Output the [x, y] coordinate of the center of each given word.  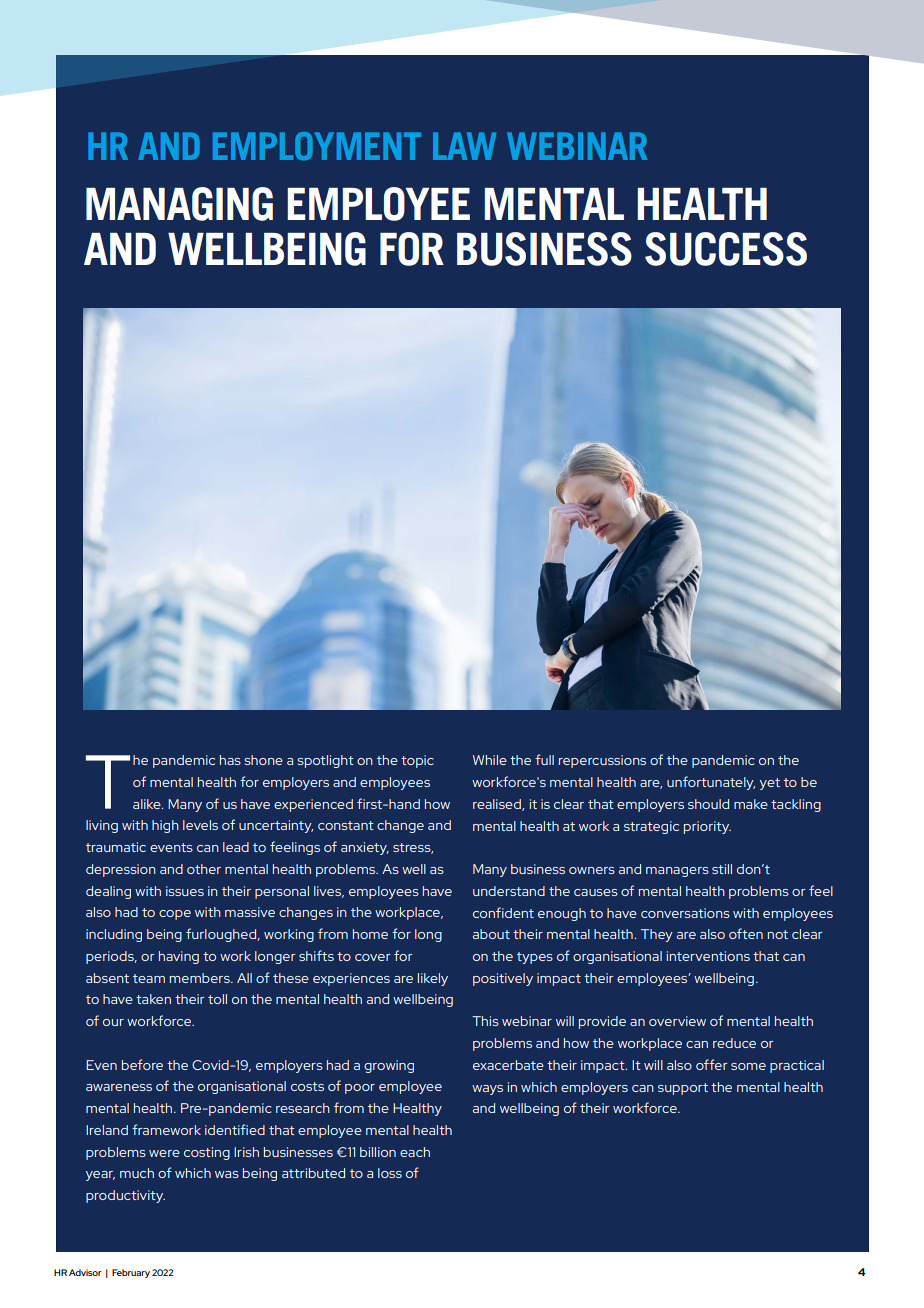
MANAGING [179, 204]
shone [263, 760]
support [683, 1089]
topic [417, 761]
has [230, 760]
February [131, 1273]
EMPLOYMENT [317, 146]
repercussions [602, 761]
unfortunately [711, 783]
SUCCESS [726, 249]
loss [390, 1173]
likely [433, 979]
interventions [708, 956]
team [149, 978]
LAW [464, 146]
